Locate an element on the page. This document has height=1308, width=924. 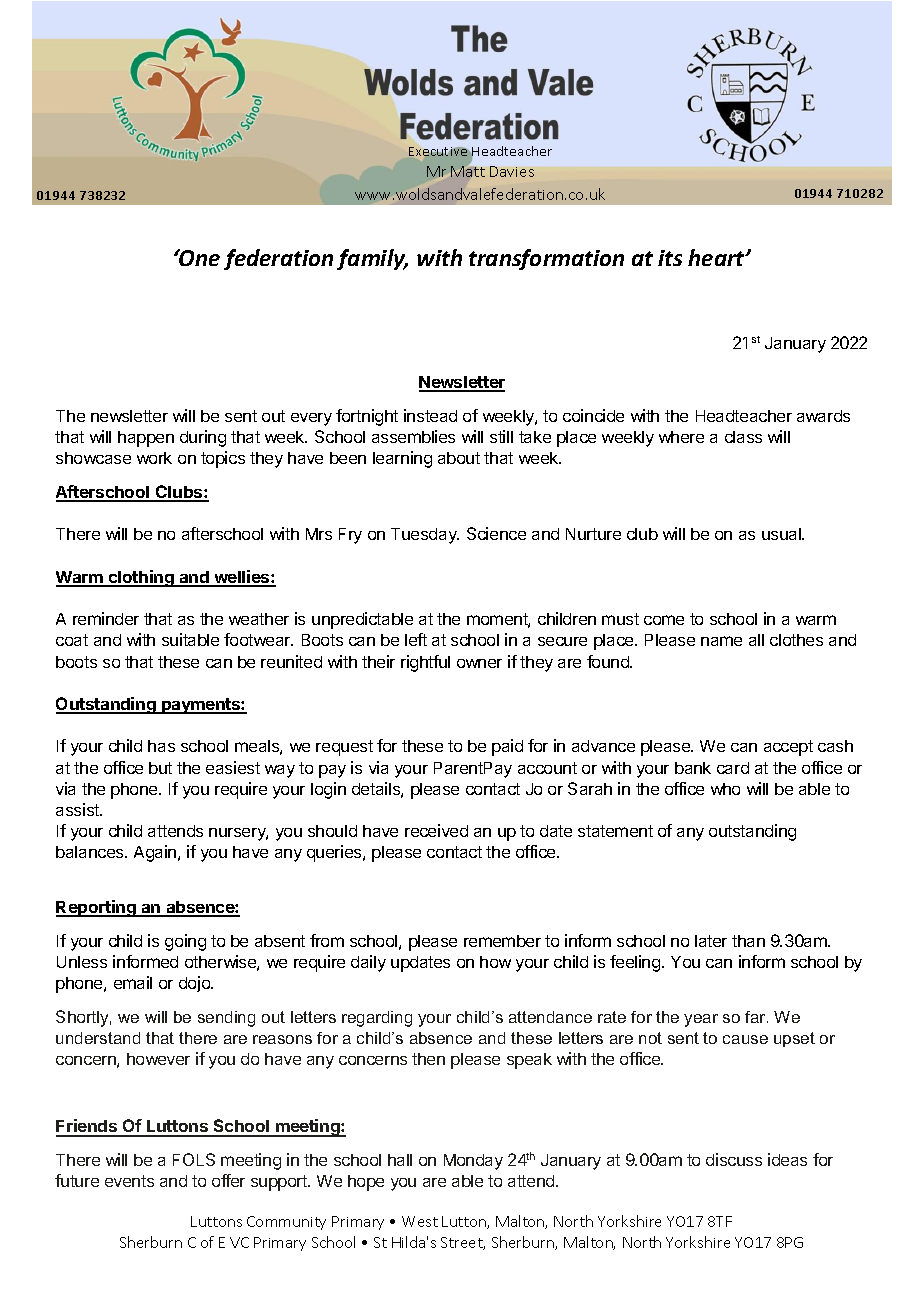
remember is located at coordinates (502, 941).
